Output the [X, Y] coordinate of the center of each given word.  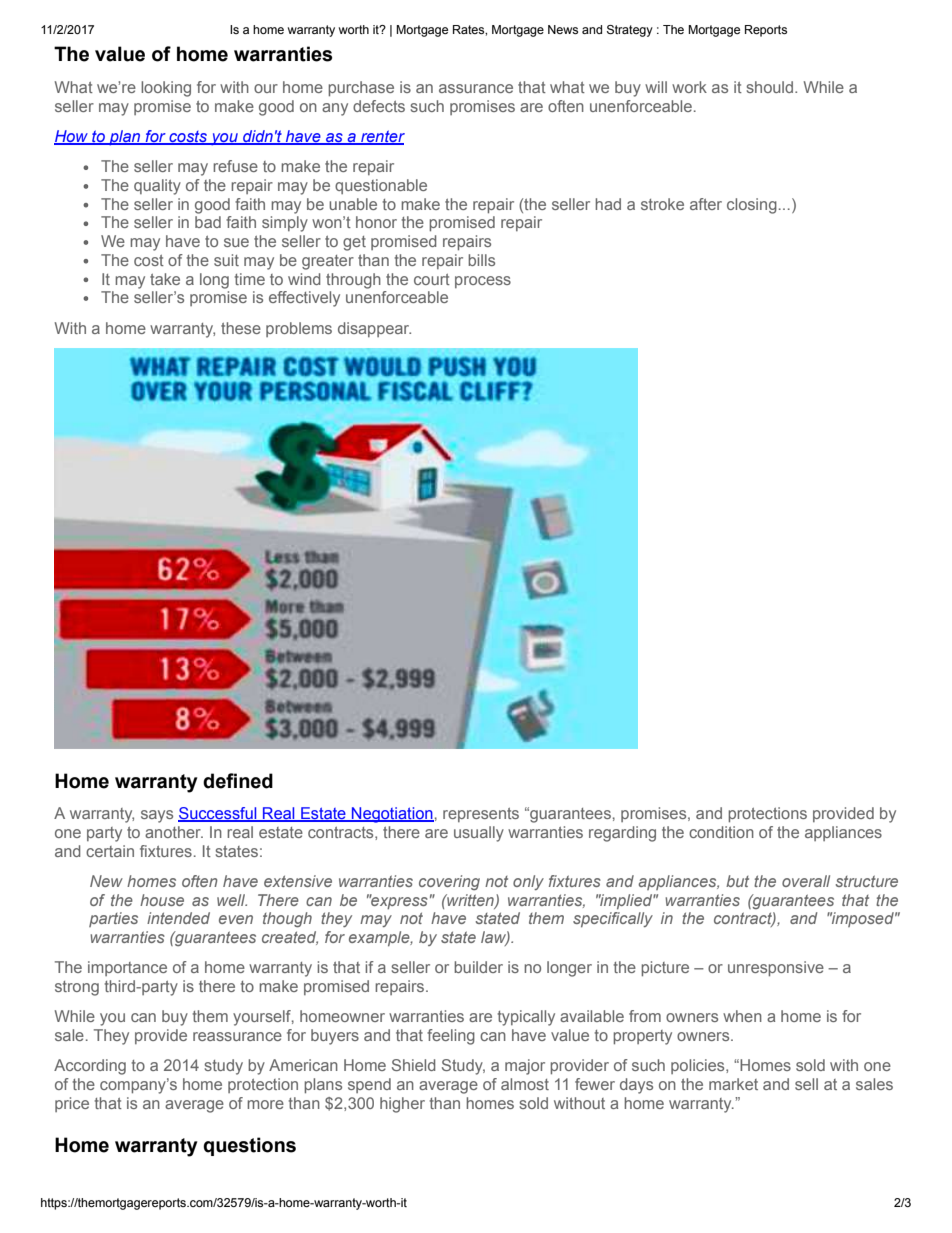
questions [249, 1146]
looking [166, 89]
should [771, 87]
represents [481, 815]
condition [721, 832]
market [733, 1084]
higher [402, 1105]
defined [238, 781]
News [563, 29]
